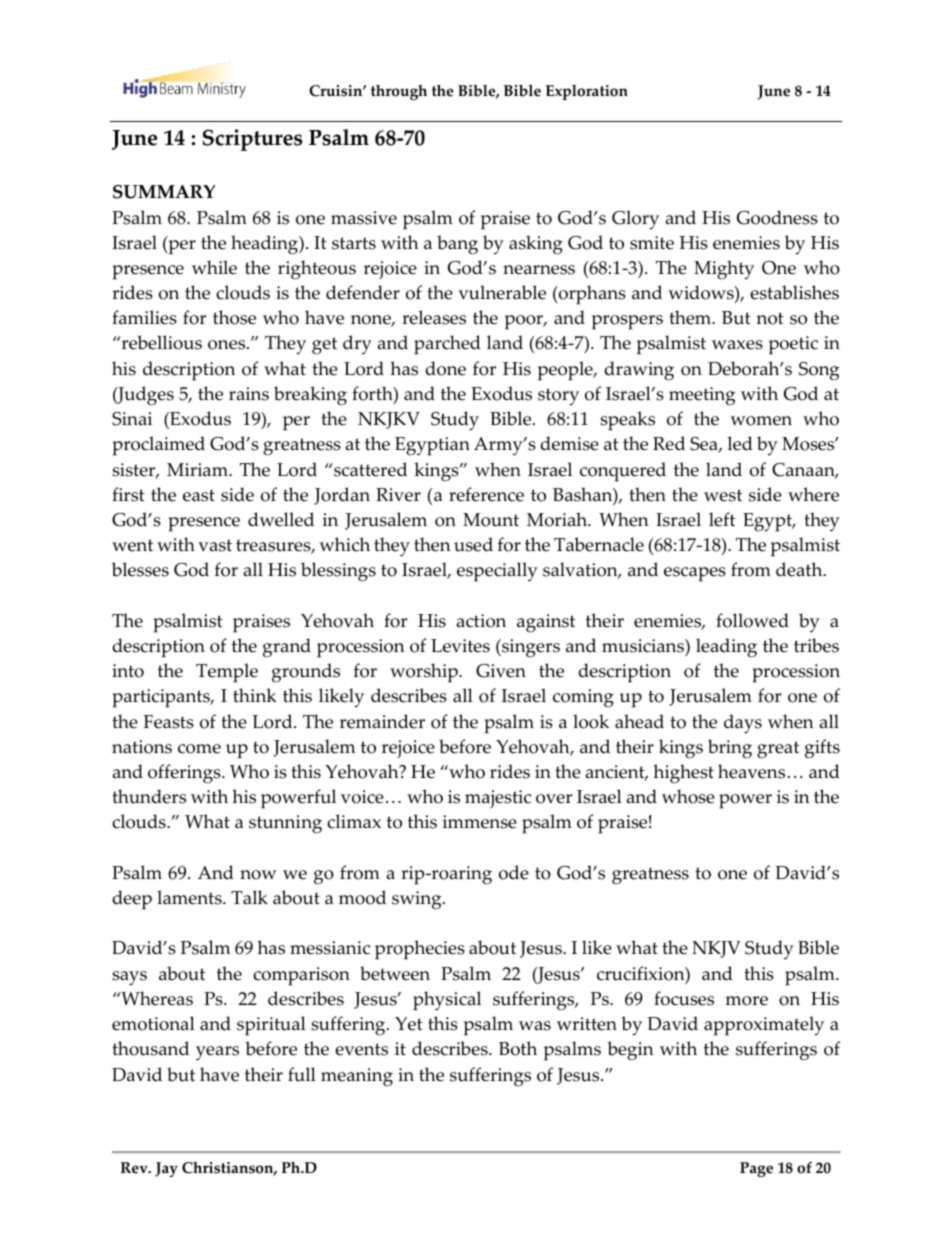  I want to click on laments, so click(190, 897).
